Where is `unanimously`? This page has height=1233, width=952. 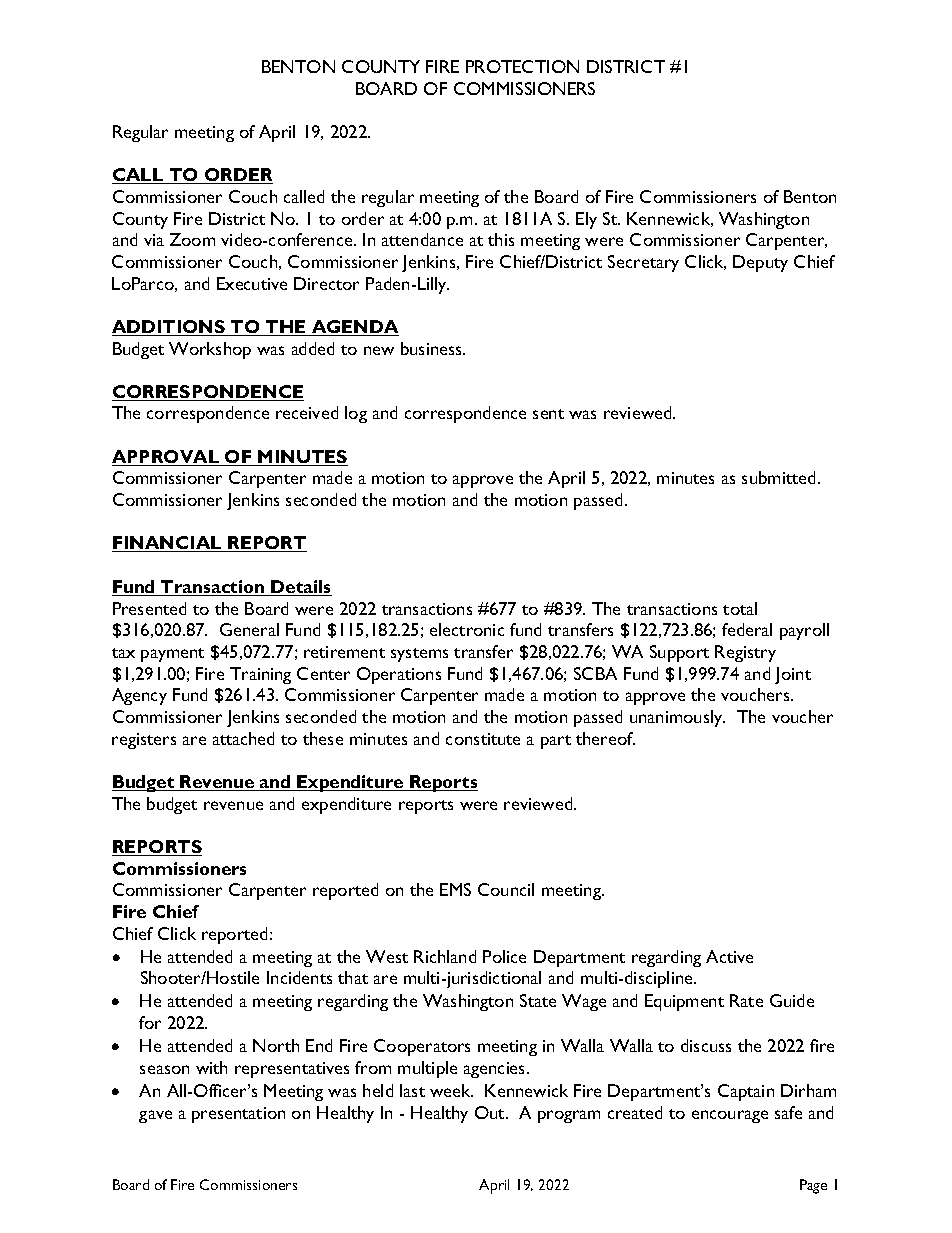
unanimously is located at coordinates (677, 718).
